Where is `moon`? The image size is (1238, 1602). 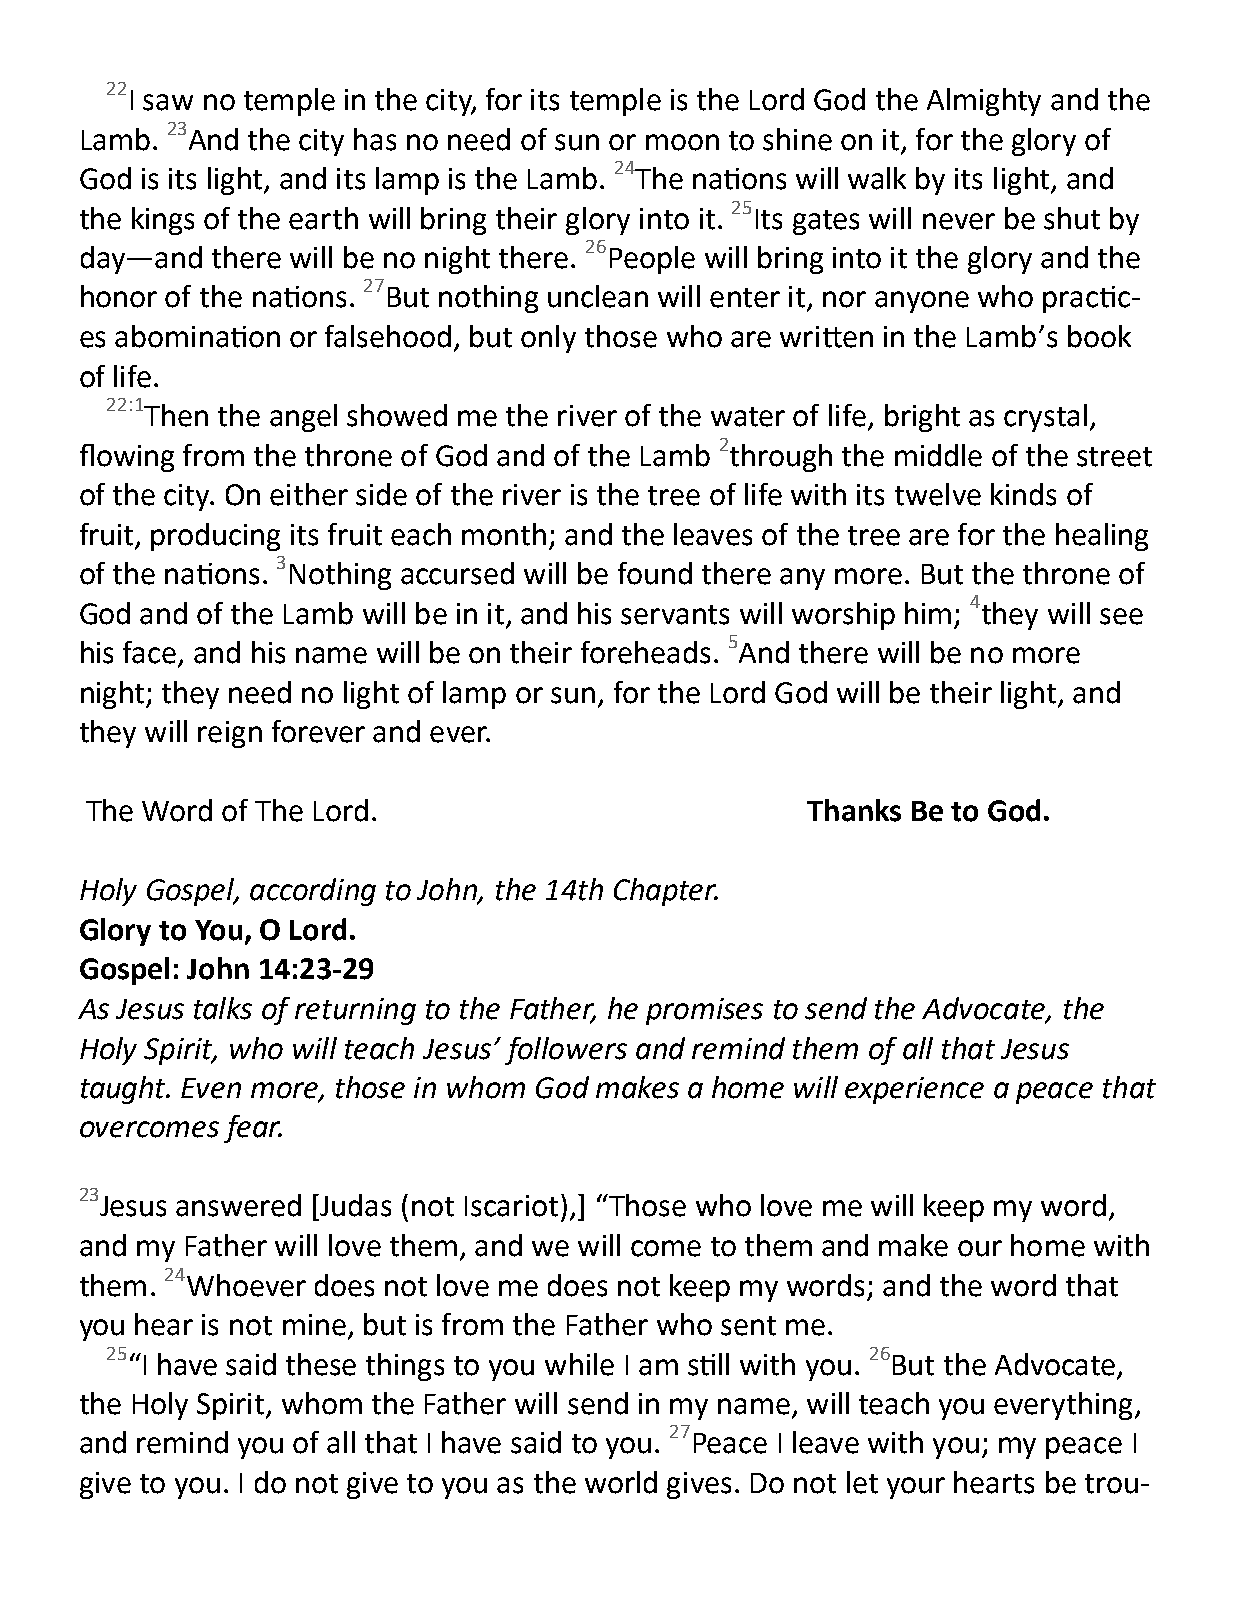 moon is located at coordinates (682, 142).
